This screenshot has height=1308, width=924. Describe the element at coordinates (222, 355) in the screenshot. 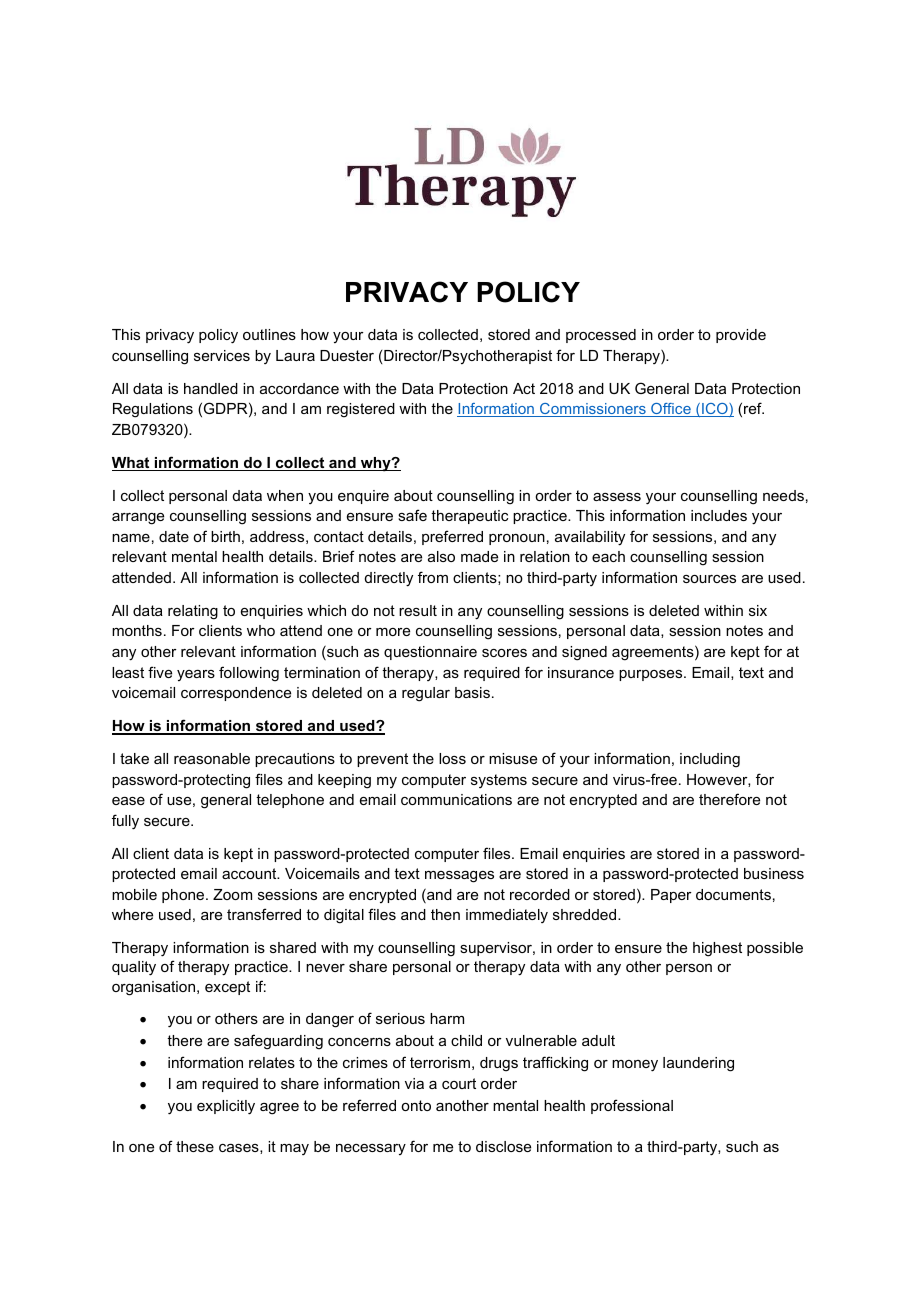

I see `services` at that location.
